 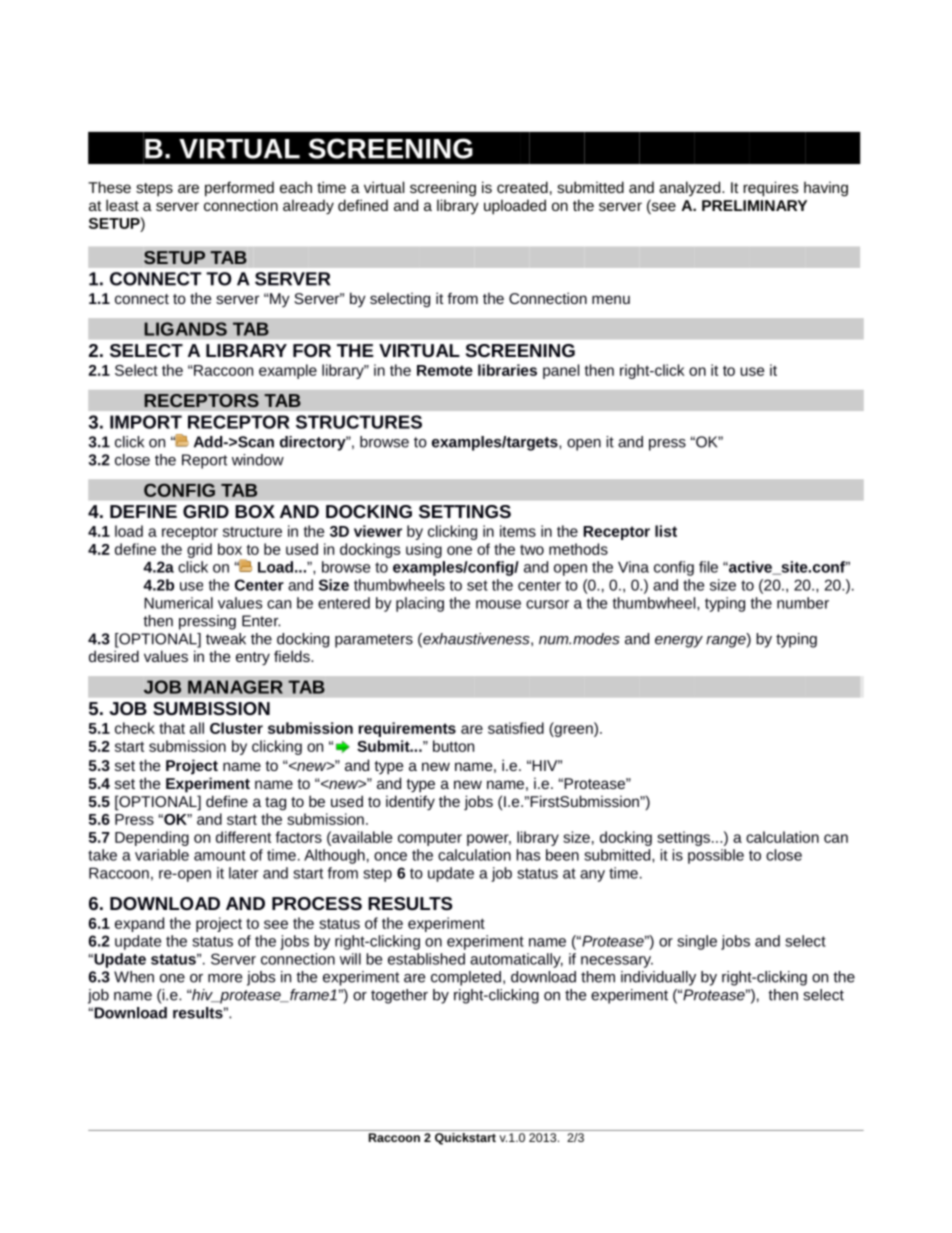 What do you see at coordinates (466, 978) in the screenshot?
I see `completed` at bounding box center [466, 978].
